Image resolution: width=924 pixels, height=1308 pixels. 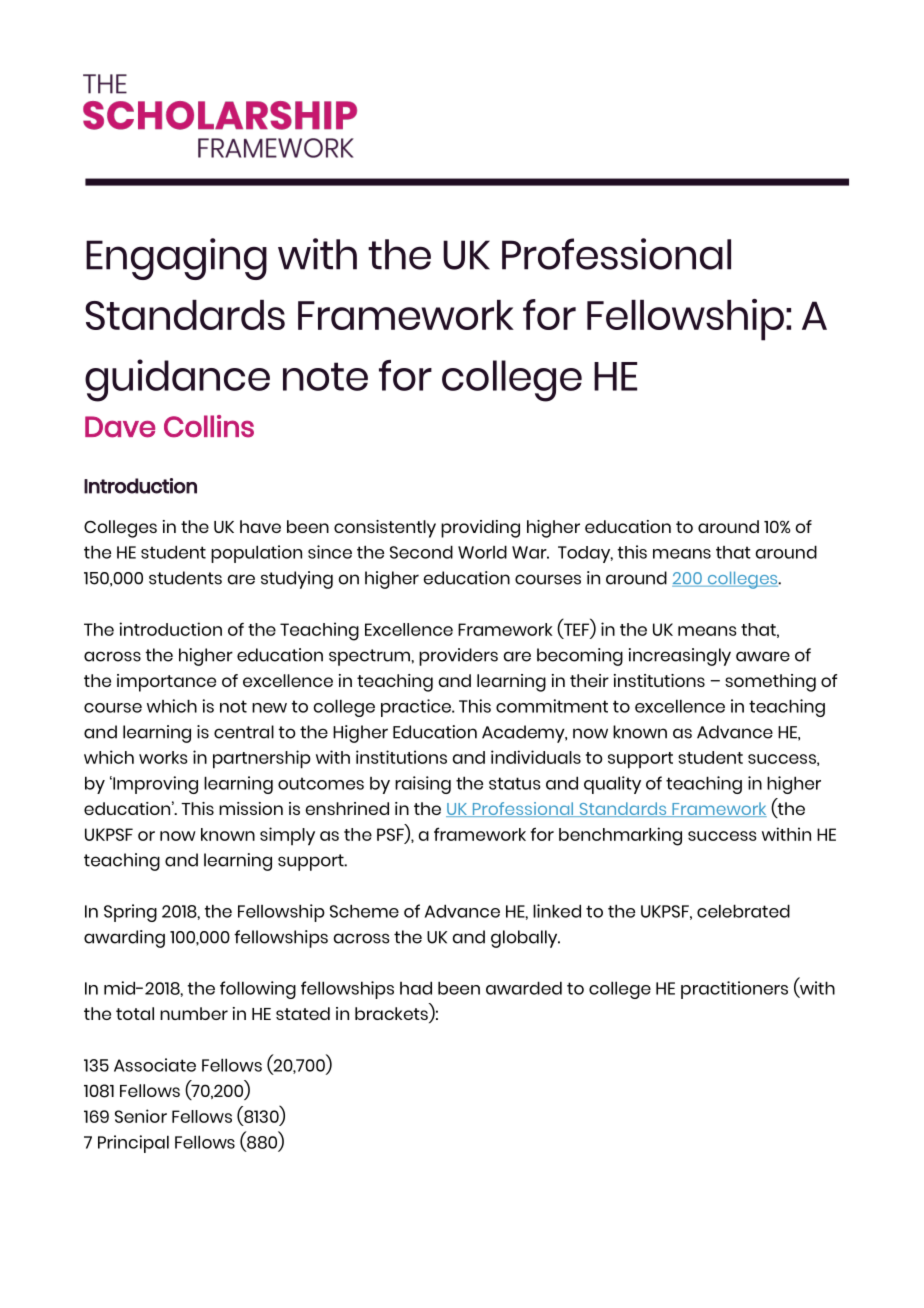 I want to click on Second, so click(x=421, y=552).
